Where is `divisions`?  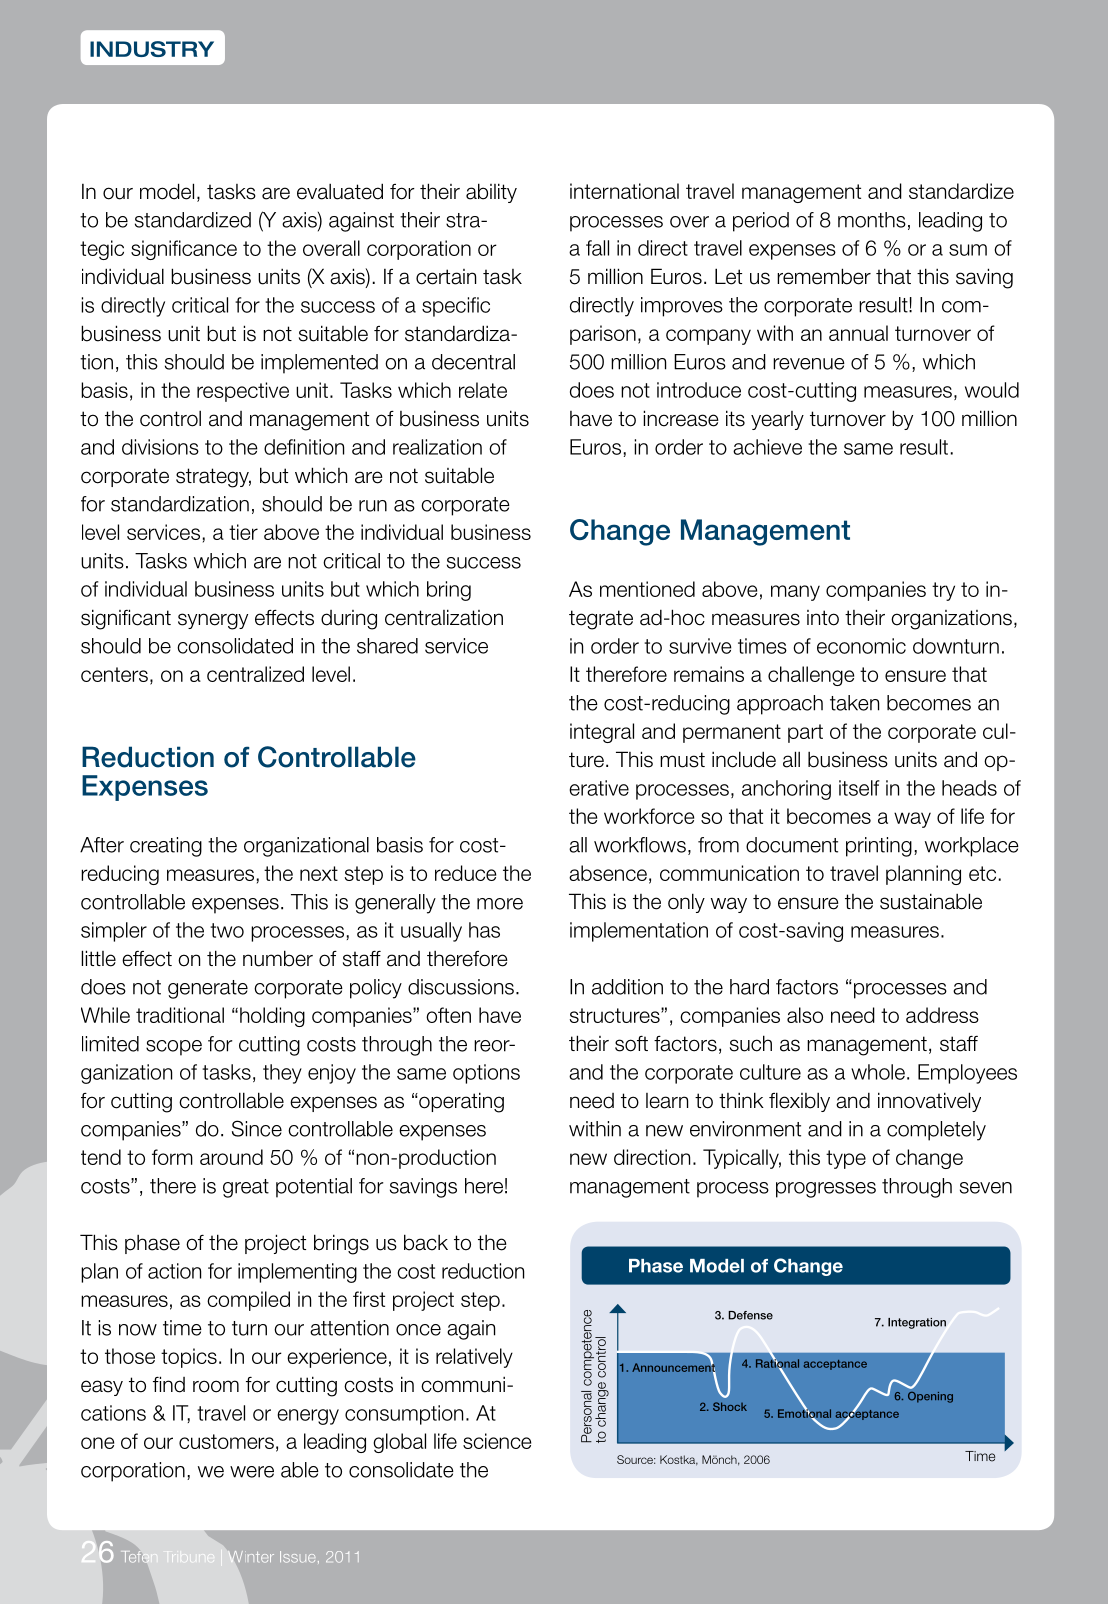
divisions is located at coordinates (160, 447).
